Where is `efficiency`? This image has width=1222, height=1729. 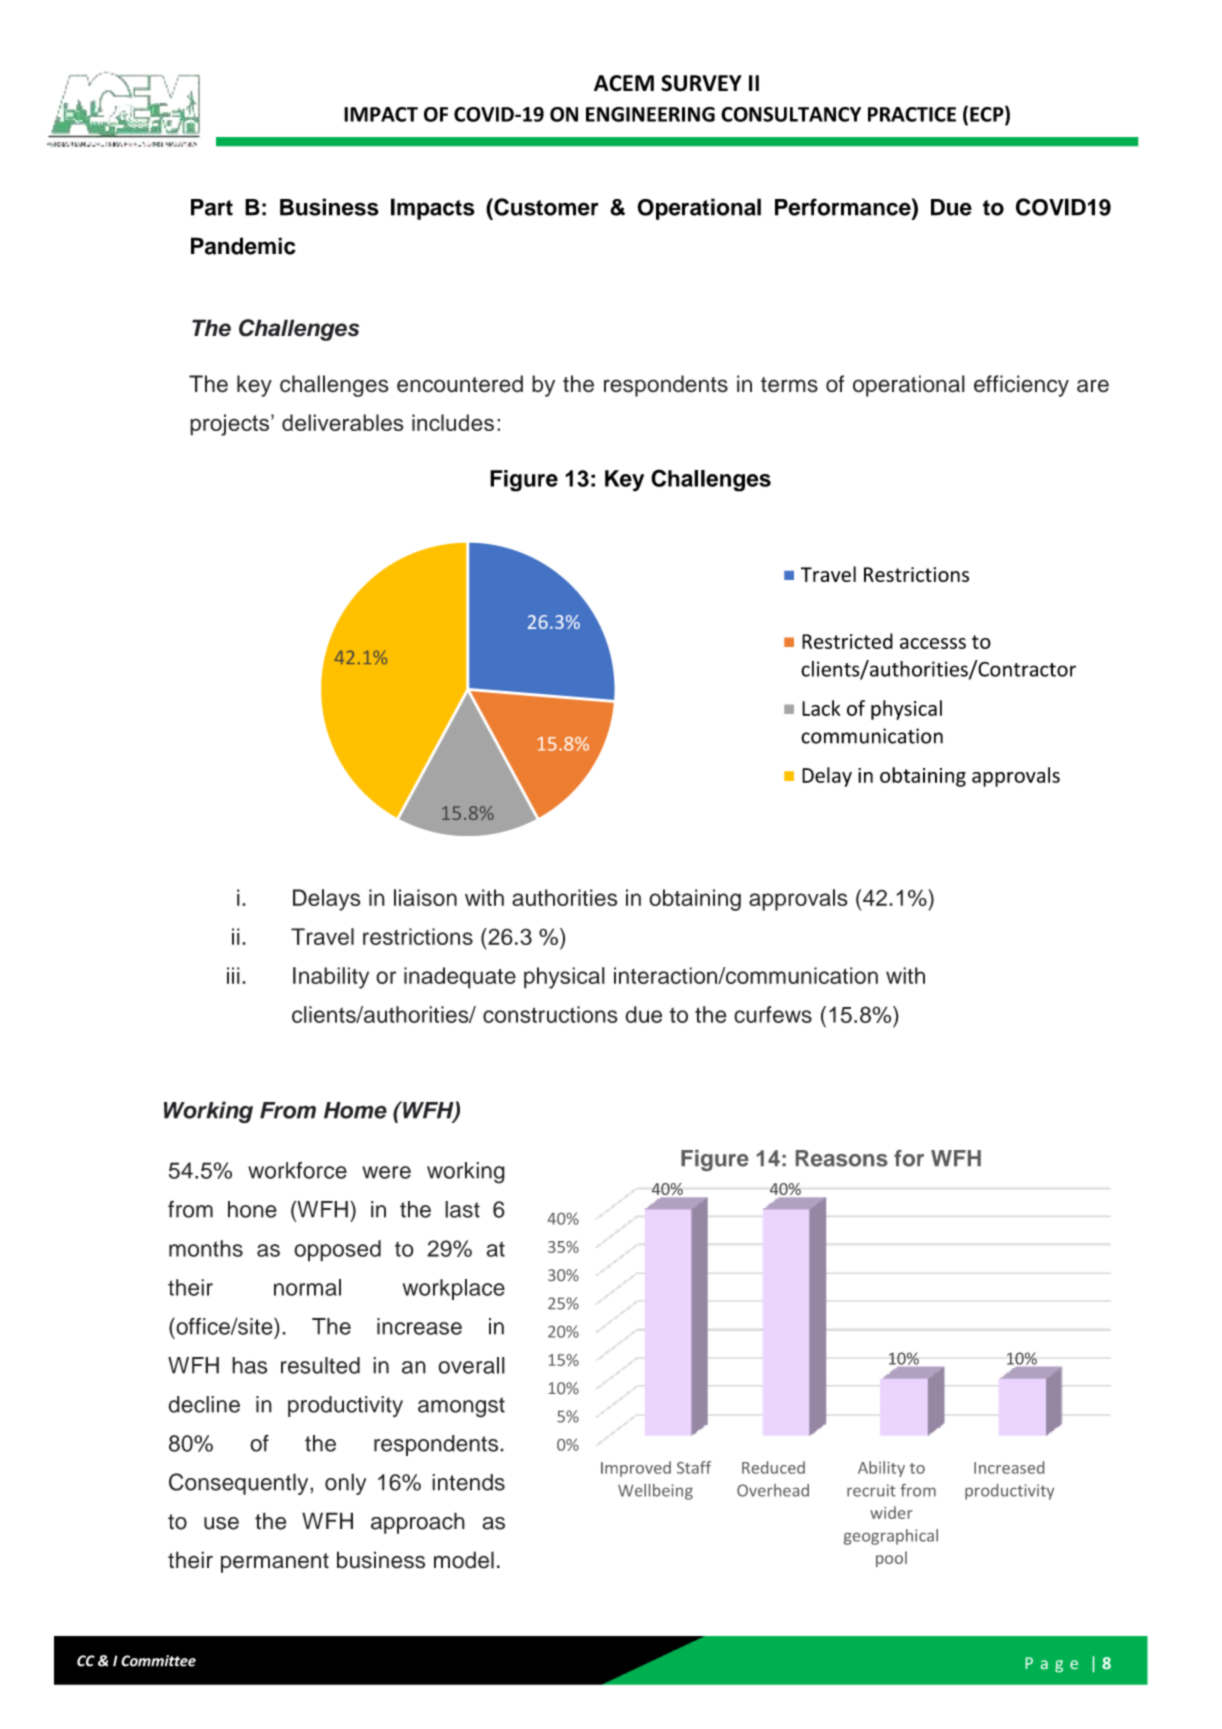
efficiency is located at coordinates (1021, 386).
